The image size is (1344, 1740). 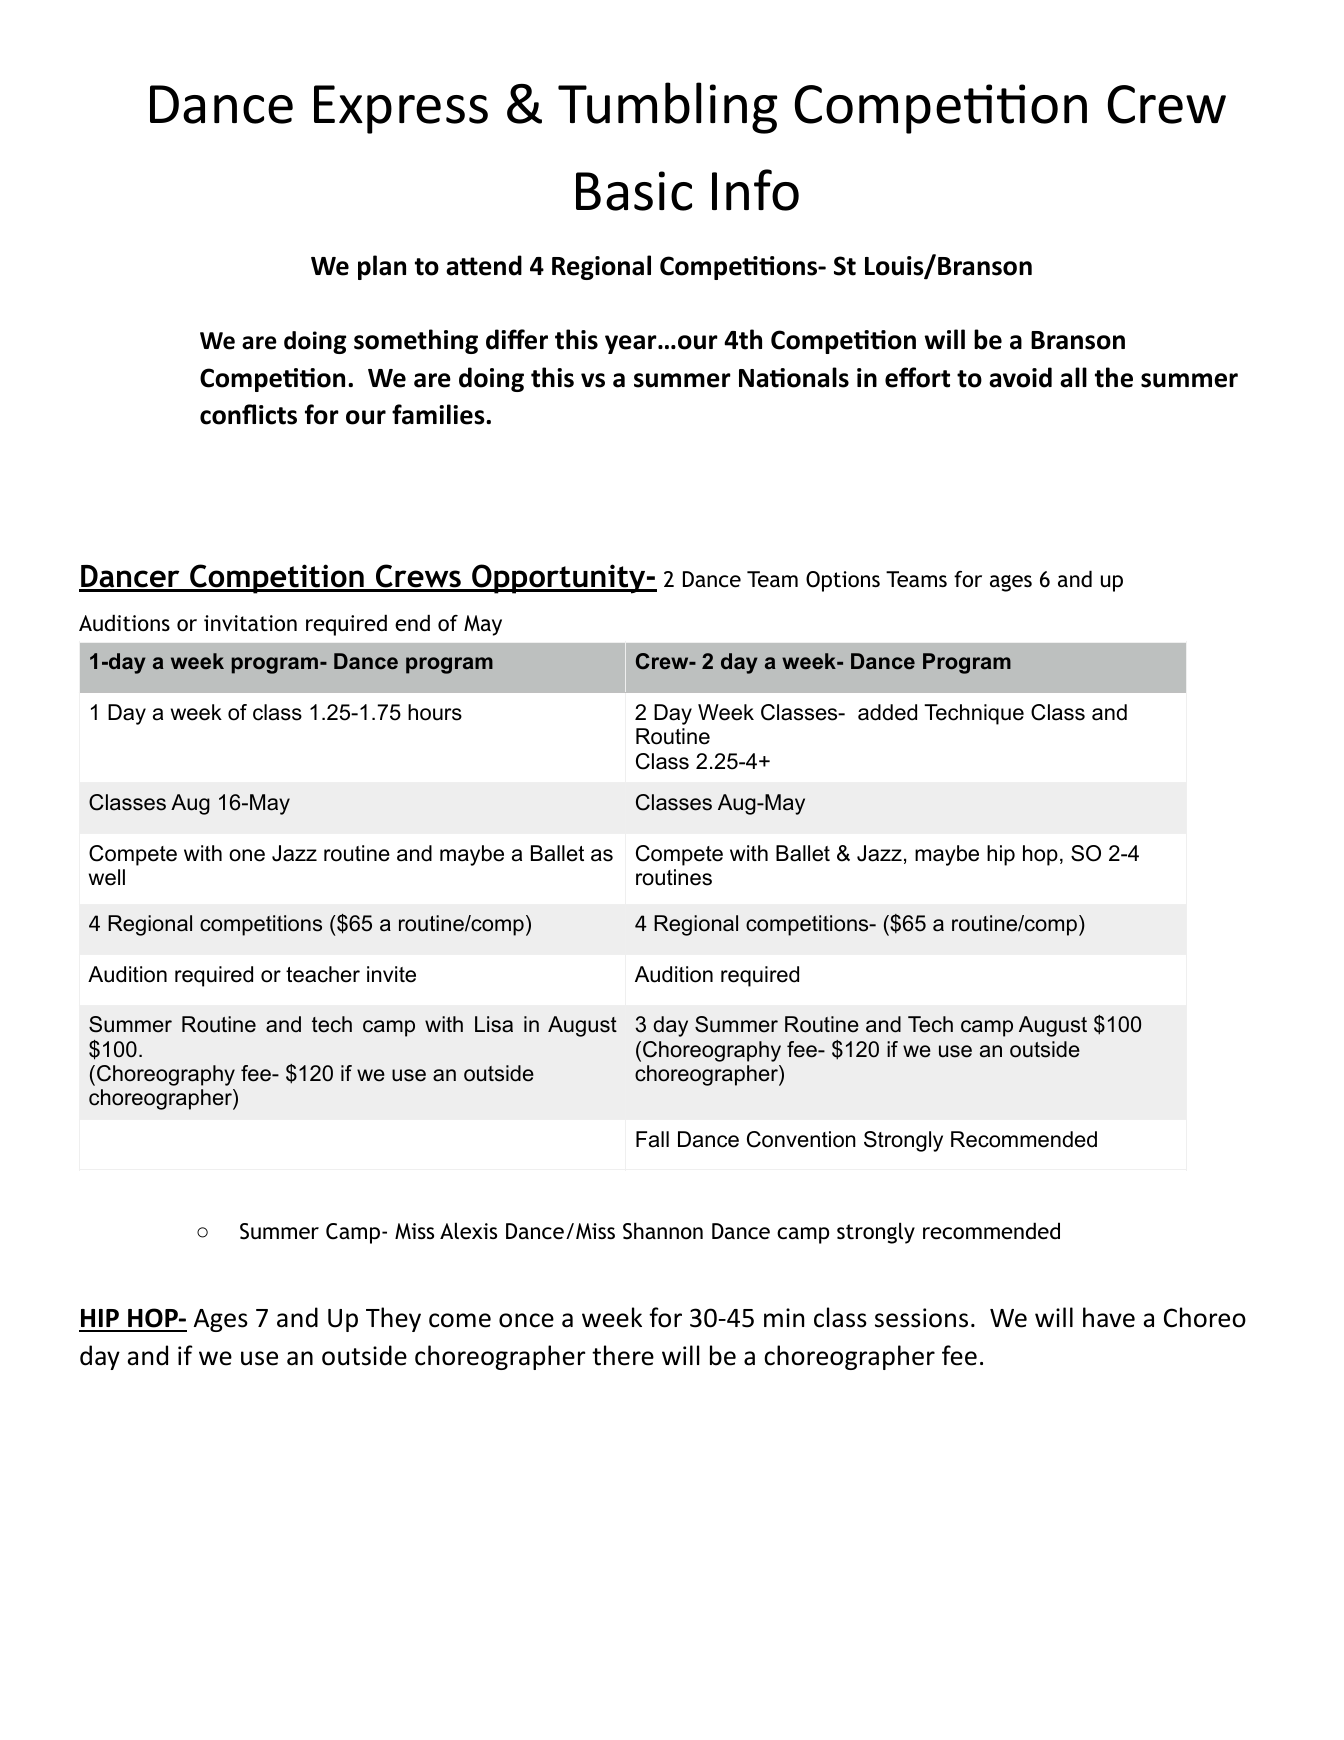 What do you see at coordinates (247, 855) in the screenshot?
I see `one` at bounding box center [247, 855].
